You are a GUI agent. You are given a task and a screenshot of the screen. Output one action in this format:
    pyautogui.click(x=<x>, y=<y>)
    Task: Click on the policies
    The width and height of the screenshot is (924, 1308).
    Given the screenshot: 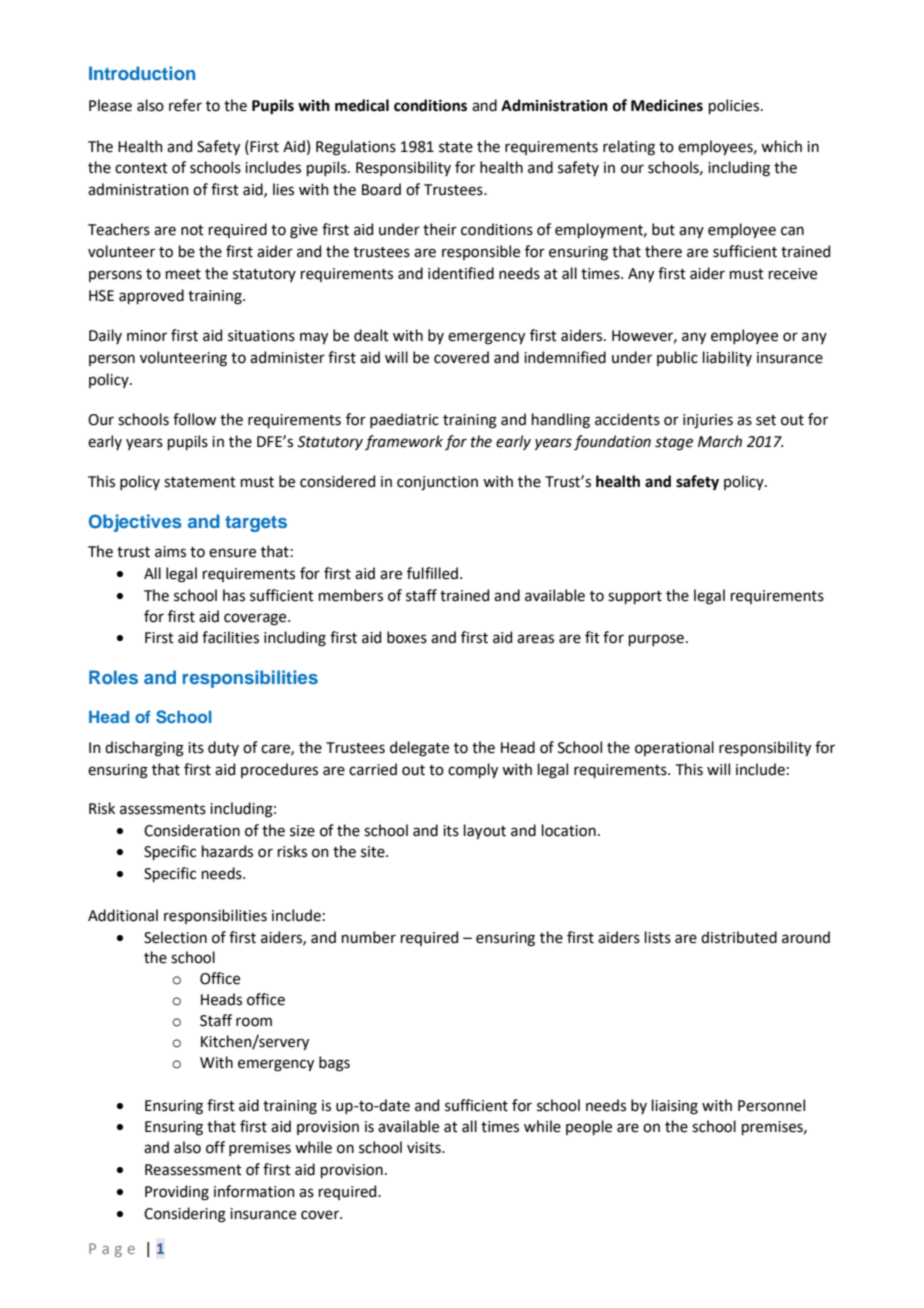 What is the action you would take?
    pyautogui.click(x=735, y=106)
